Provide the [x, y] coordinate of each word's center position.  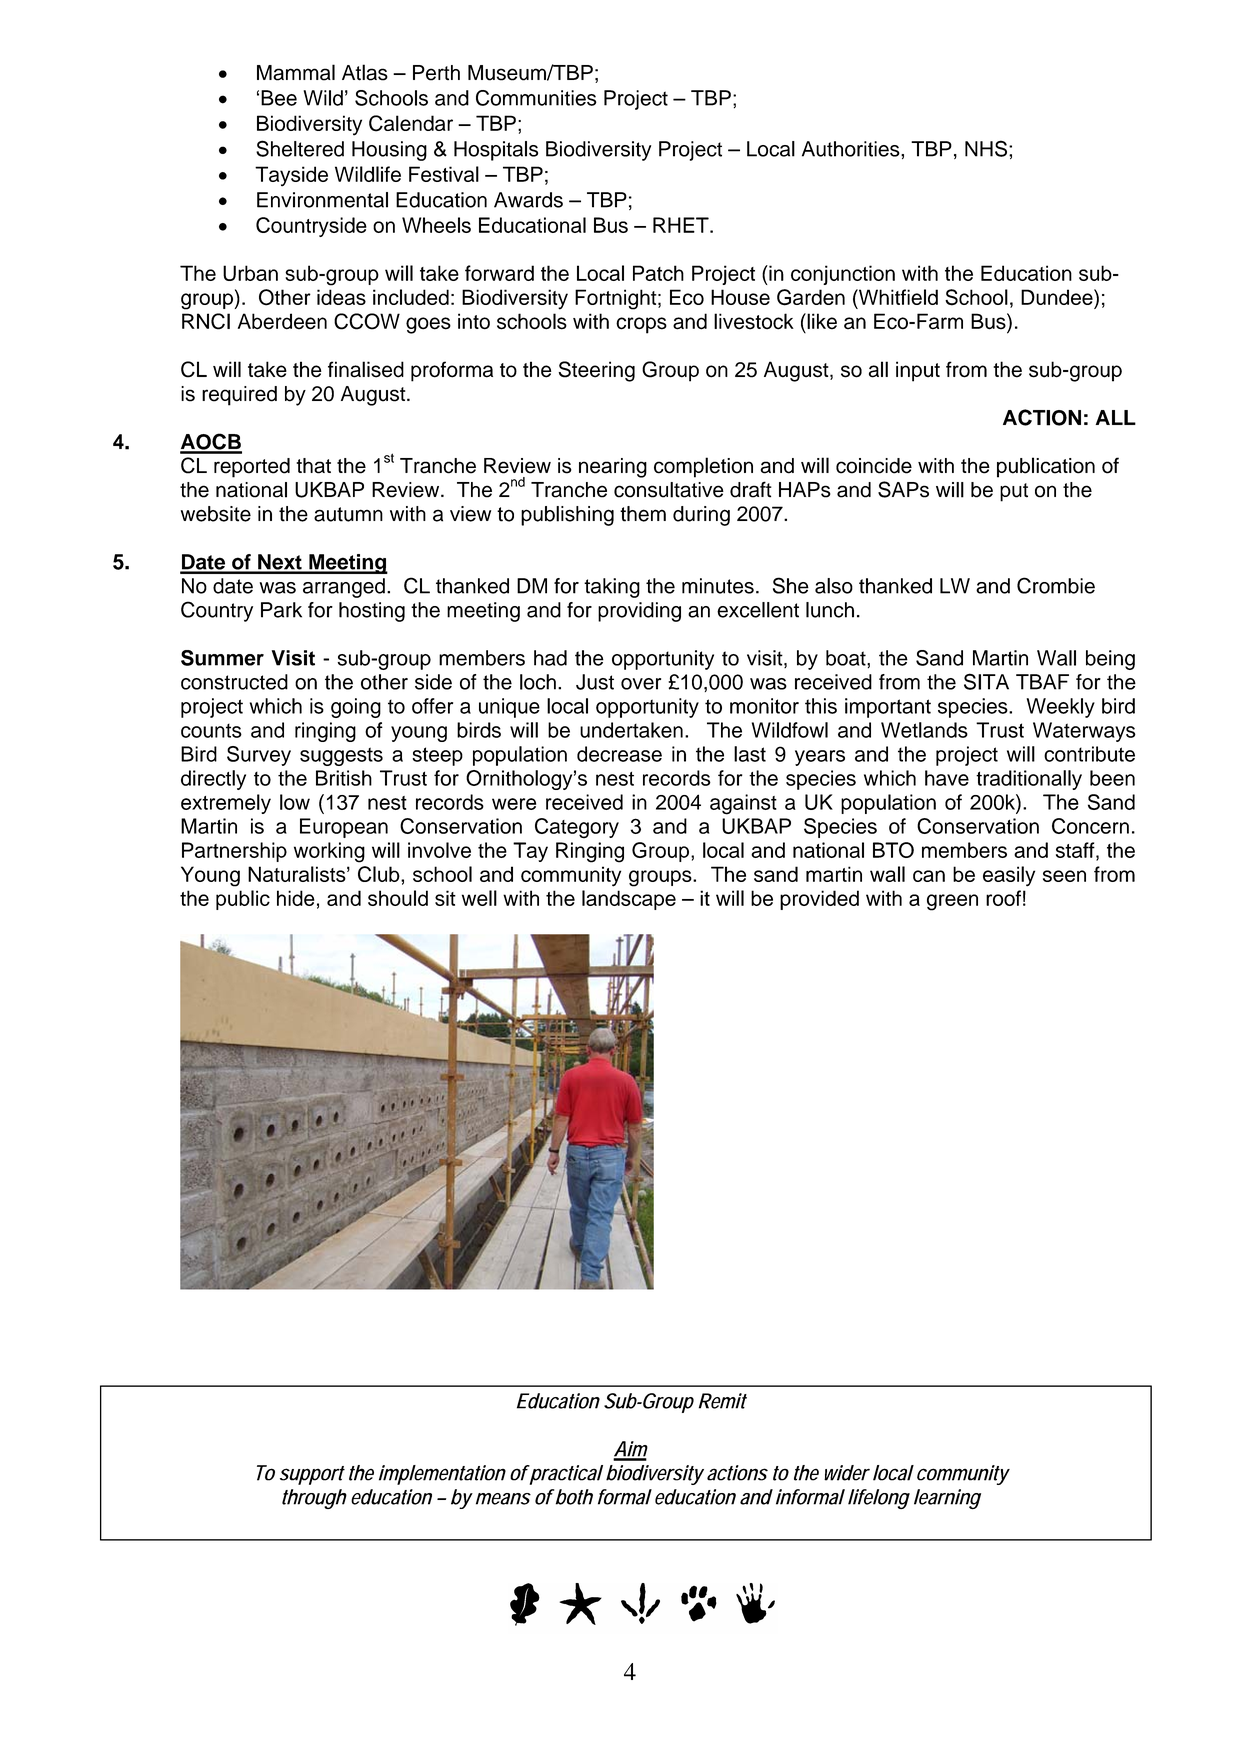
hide [296, 898]
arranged [344, 588]
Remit [723, 1401]
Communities [536, 98]
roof [1003, 898]
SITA [986, 681]
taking [612, 588]
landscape [629, 900]
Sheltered [300, 148]
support [312, 1475]
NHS [987, 148]
